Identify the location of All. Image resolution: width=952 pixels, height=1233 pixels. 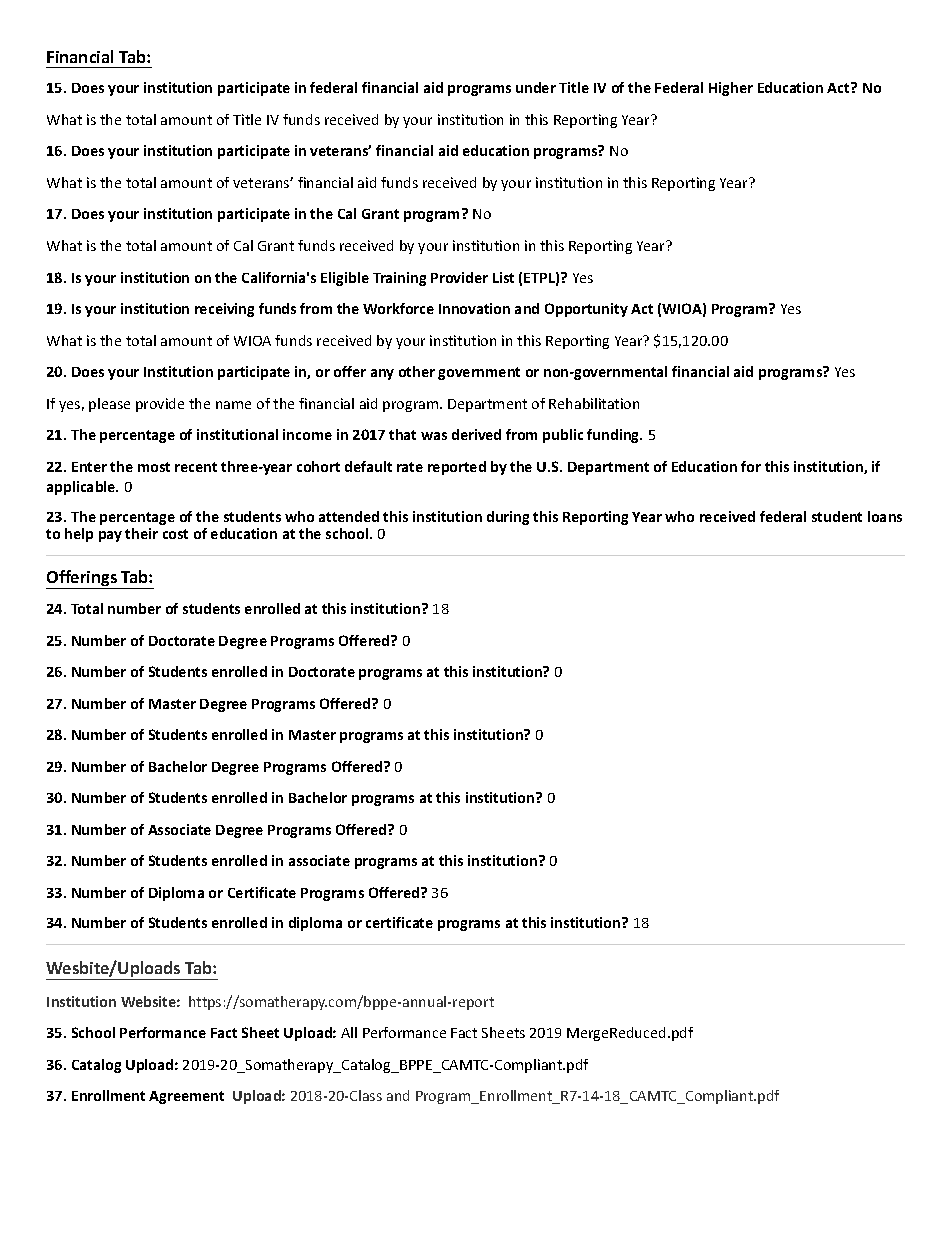
(349, 1032).
